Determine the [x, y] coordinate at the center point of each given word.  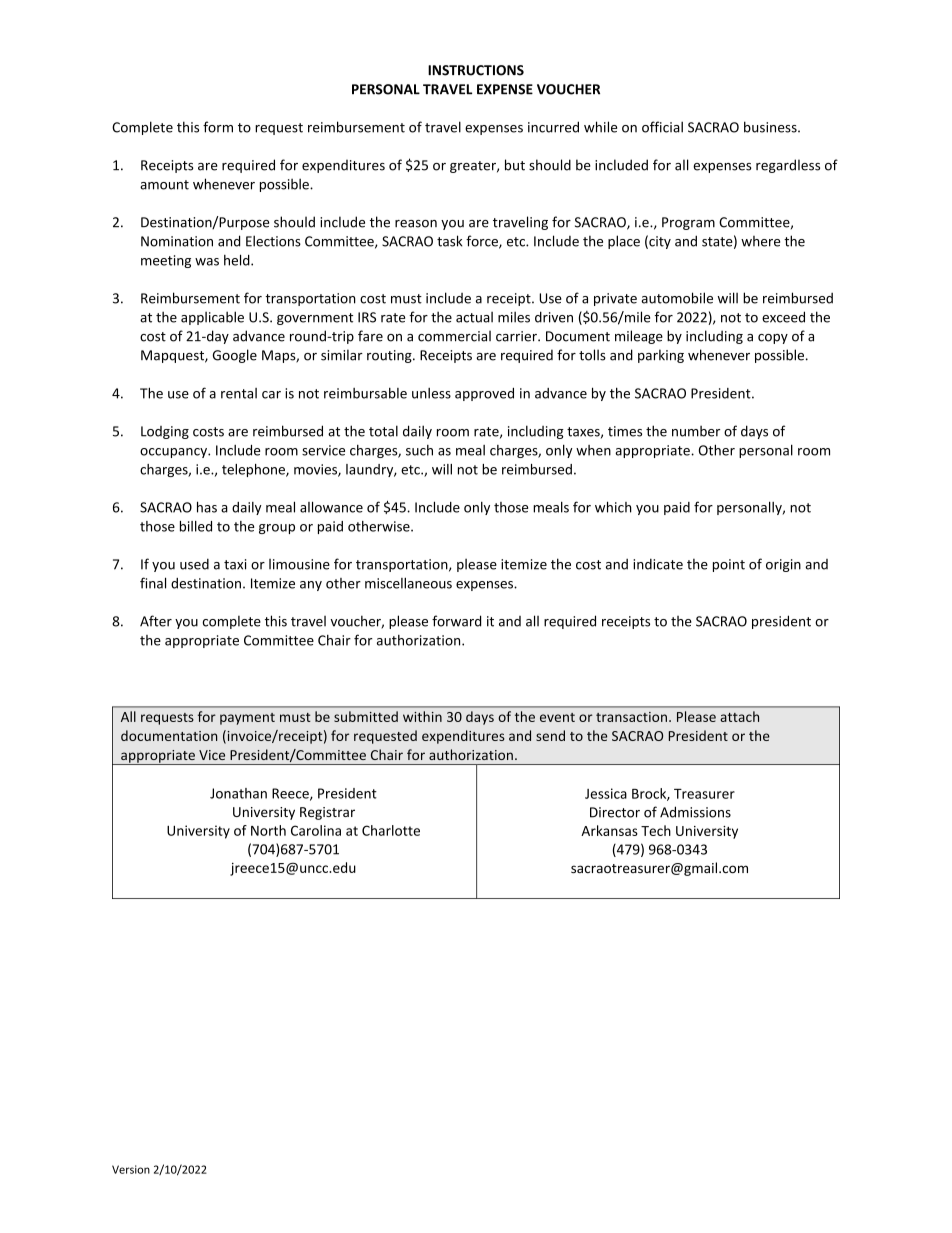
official [662, 127]
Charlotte [391, 830]
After [156, 621]
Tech [656, 830]
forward [456, 621]
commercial [454, 336]
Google [235, 356]
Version [131, 1169]
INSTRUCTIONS [476, 70]
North [268, 830]
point [729, 565]
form [218, 127]
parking [661, 356]
